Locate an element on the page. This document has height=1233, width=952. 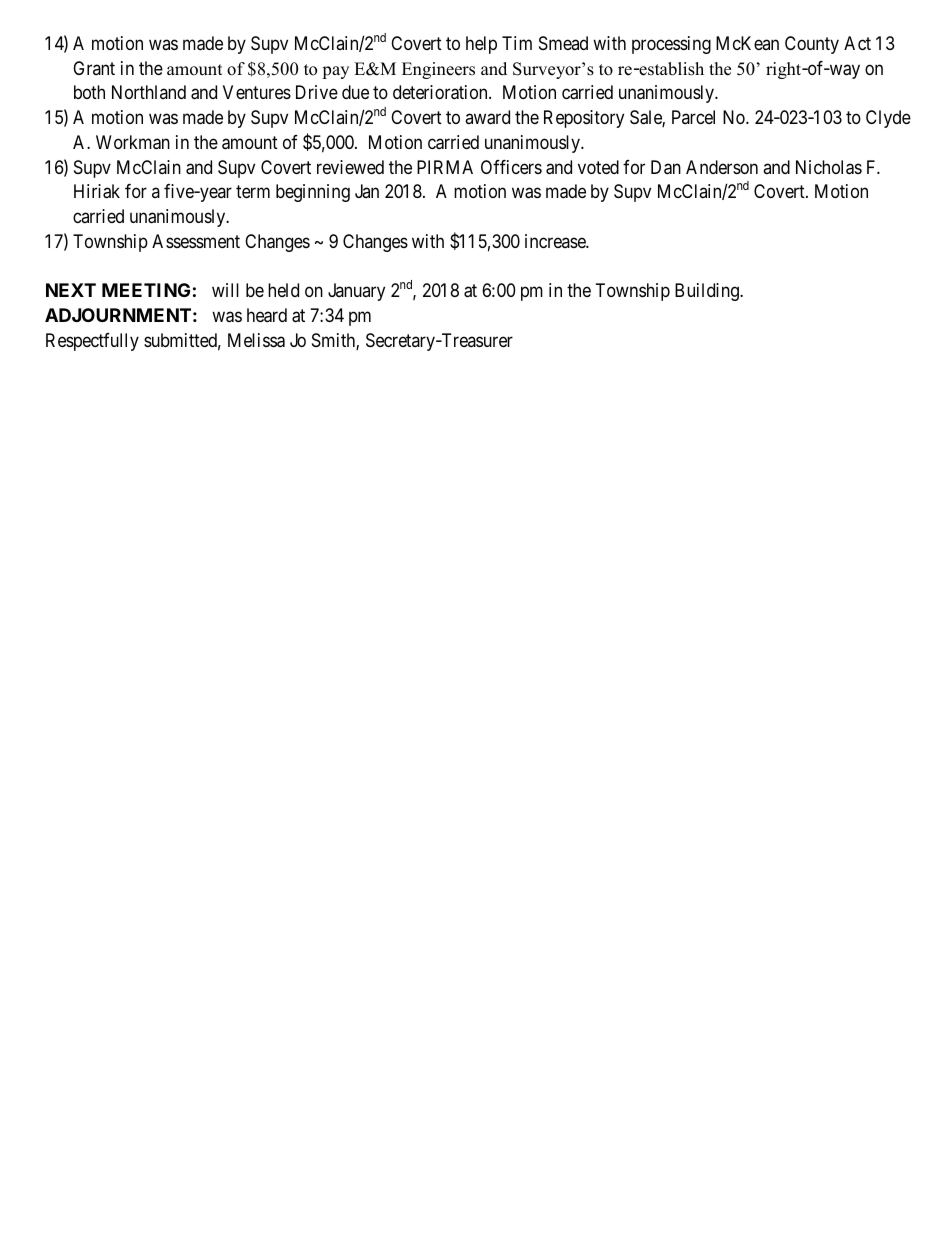
term is located at coordinates (253, 192).
